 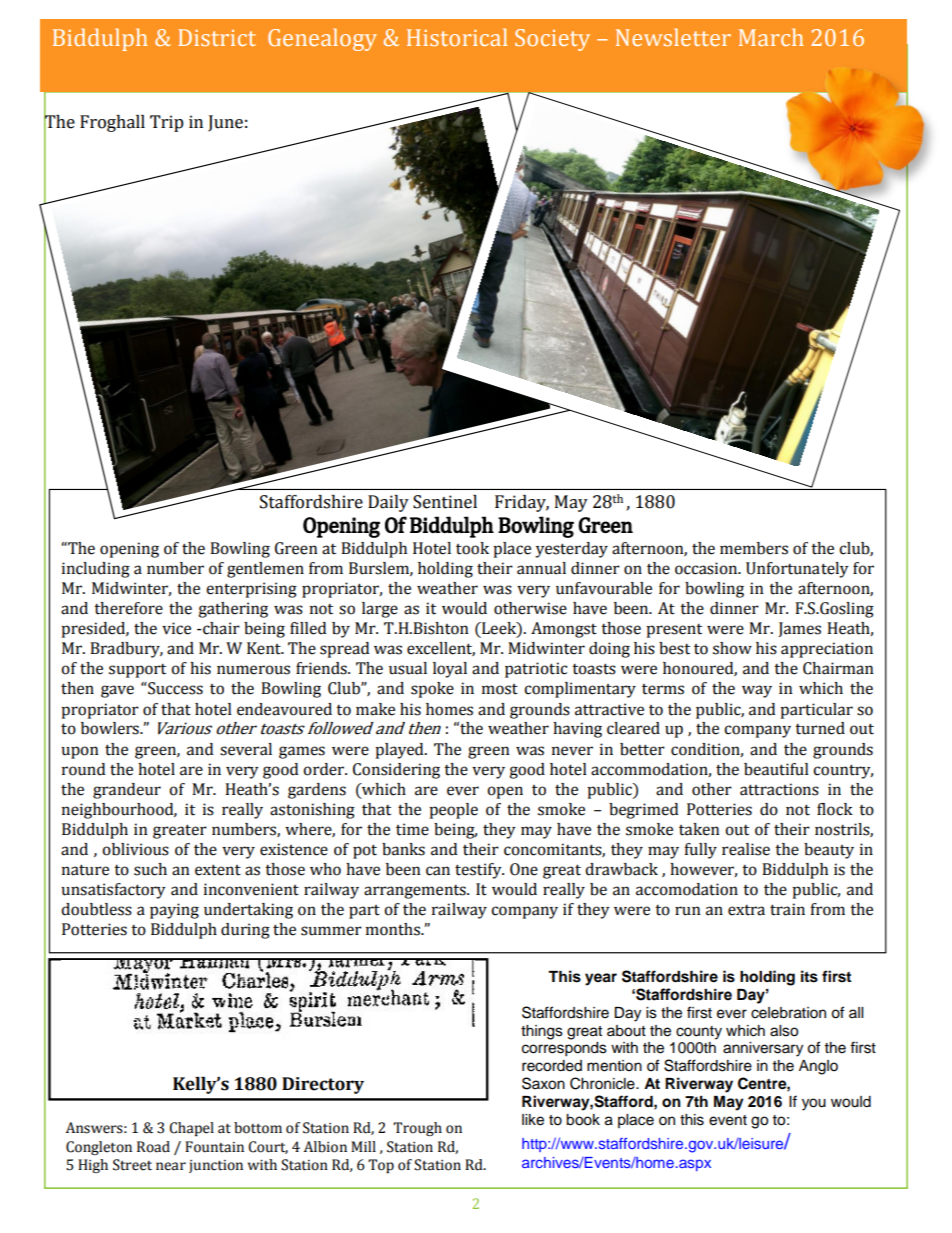 I want to click on paying, so click(x=174, y=911).
